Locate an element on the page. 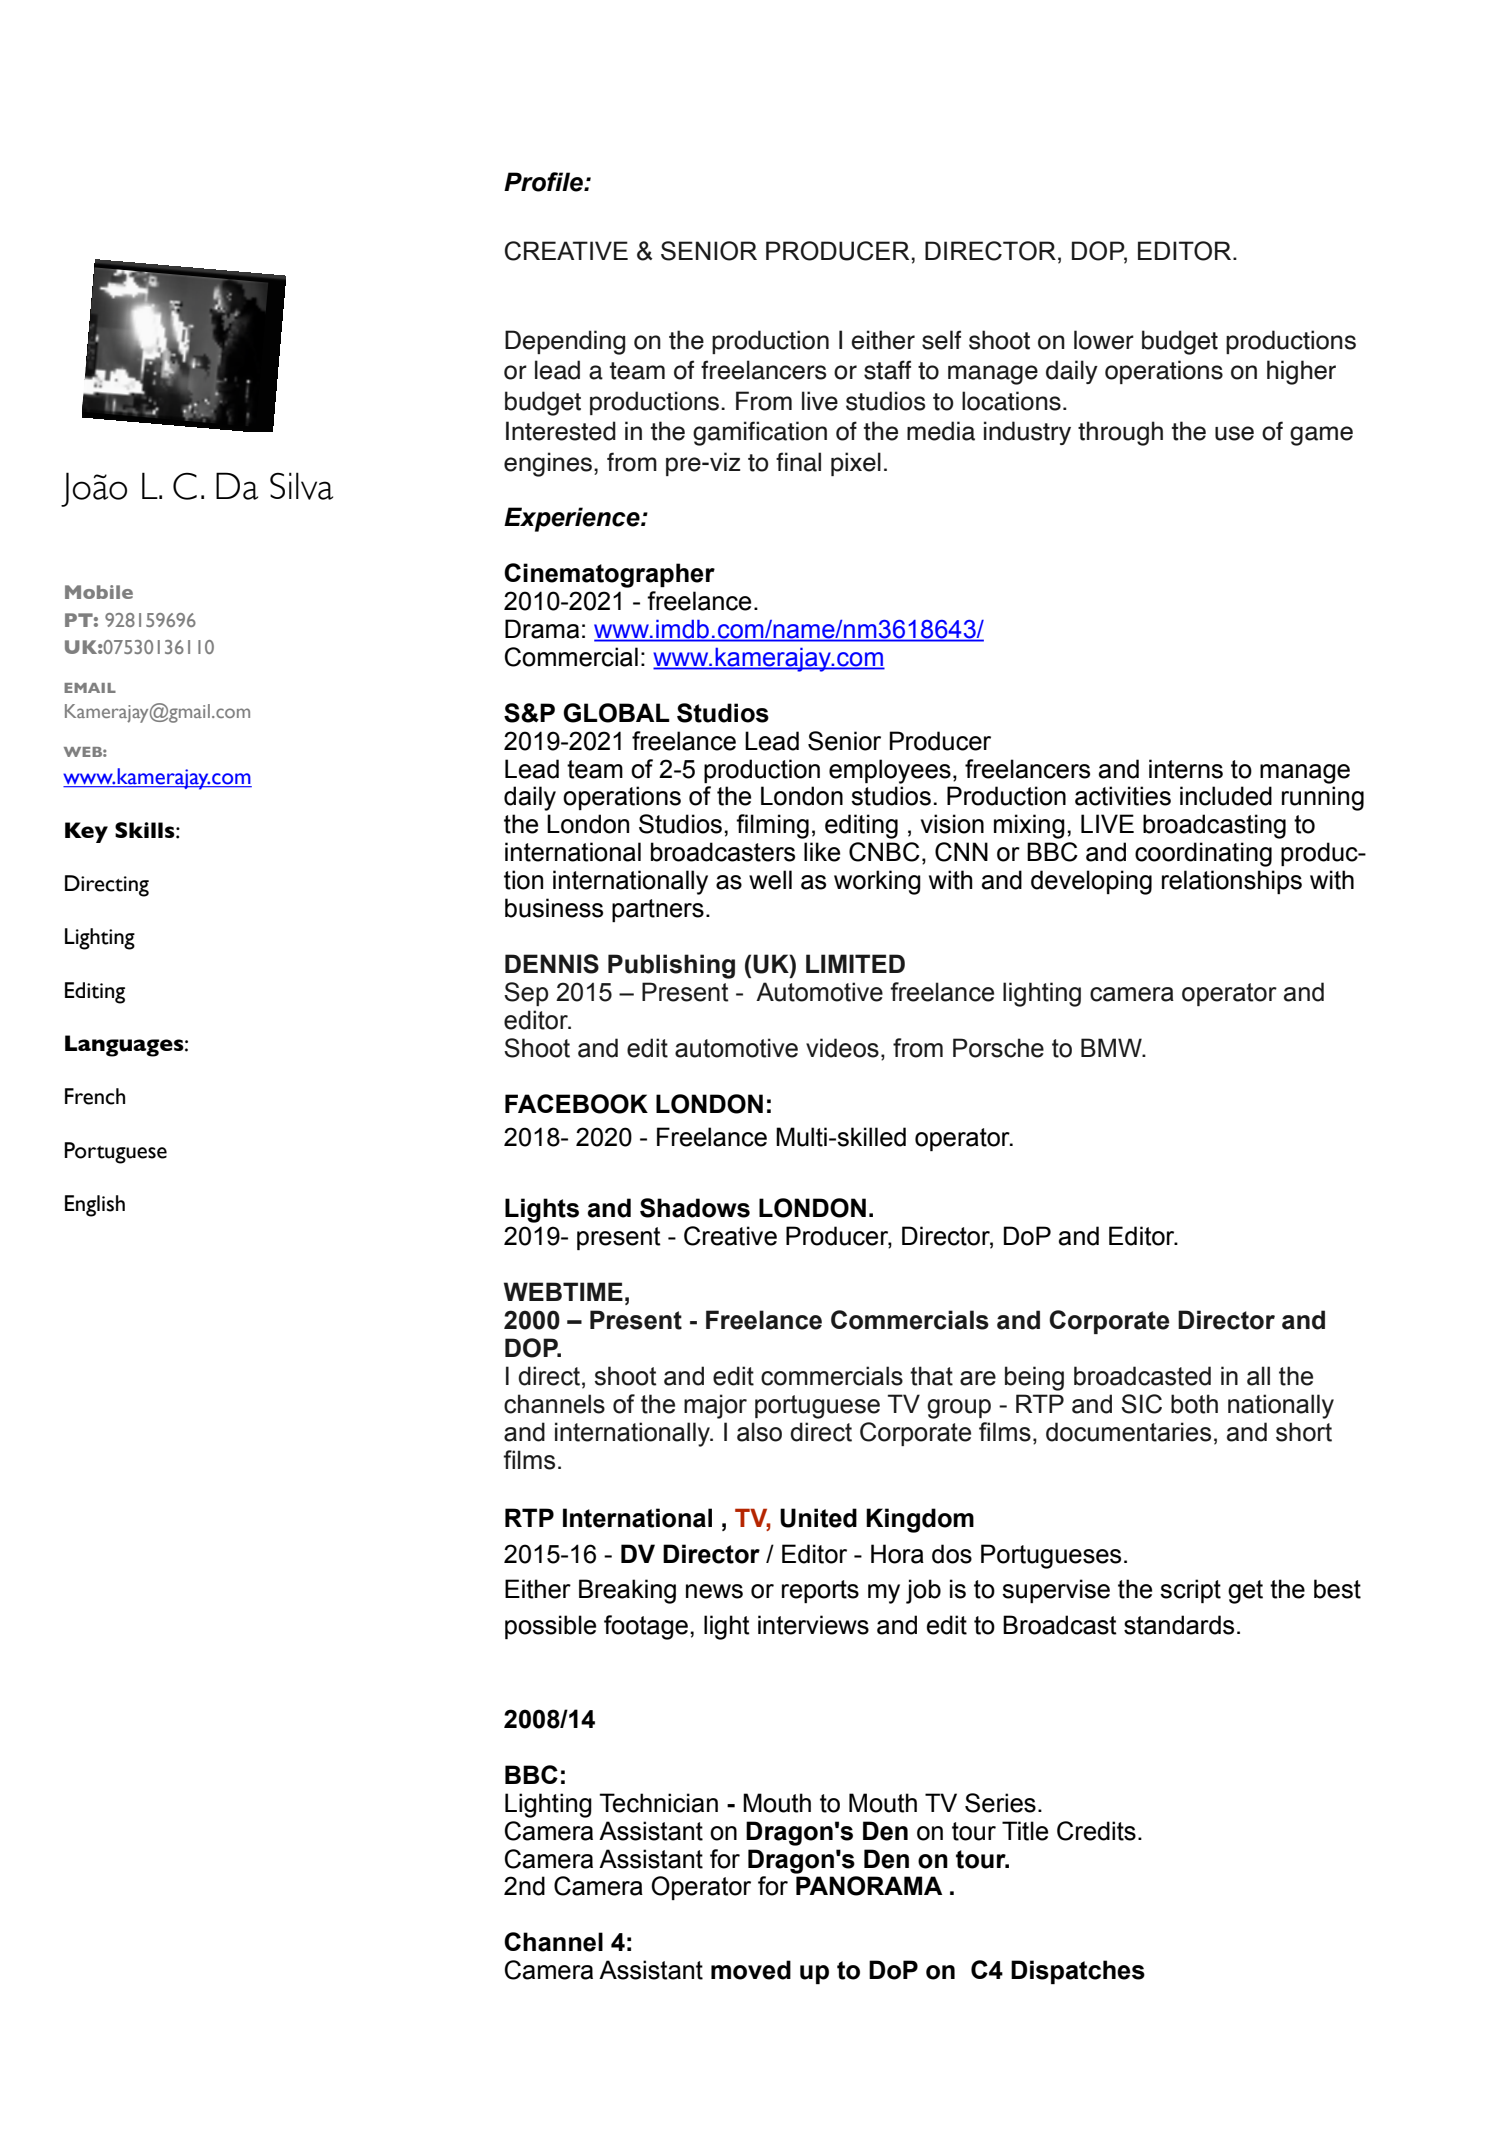 The height and width of the document is (2138, 1511). documentaries is located at coordinates (1128, 1432).
